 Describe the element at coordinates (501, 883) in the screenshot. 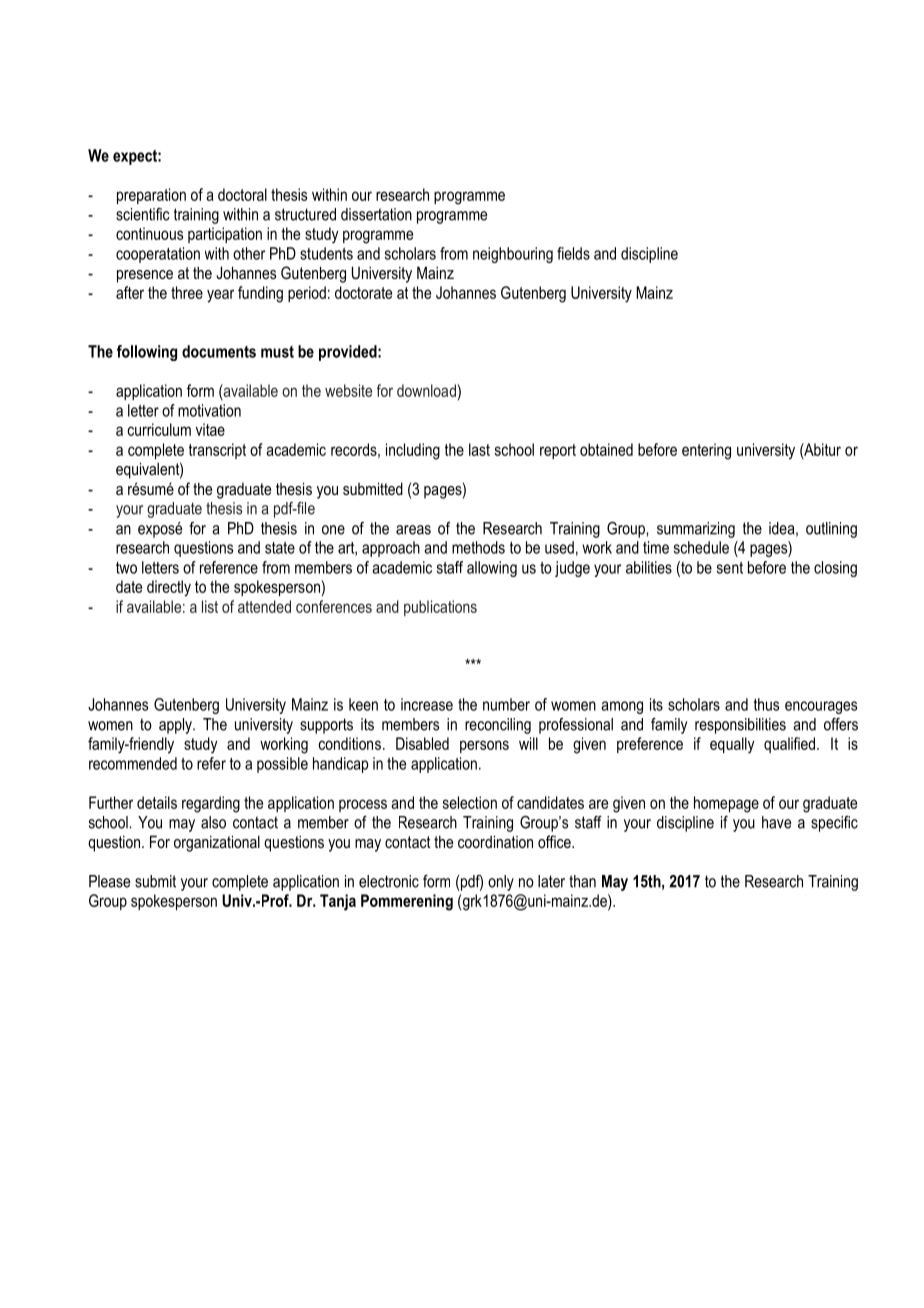

I see `only` at that location.
